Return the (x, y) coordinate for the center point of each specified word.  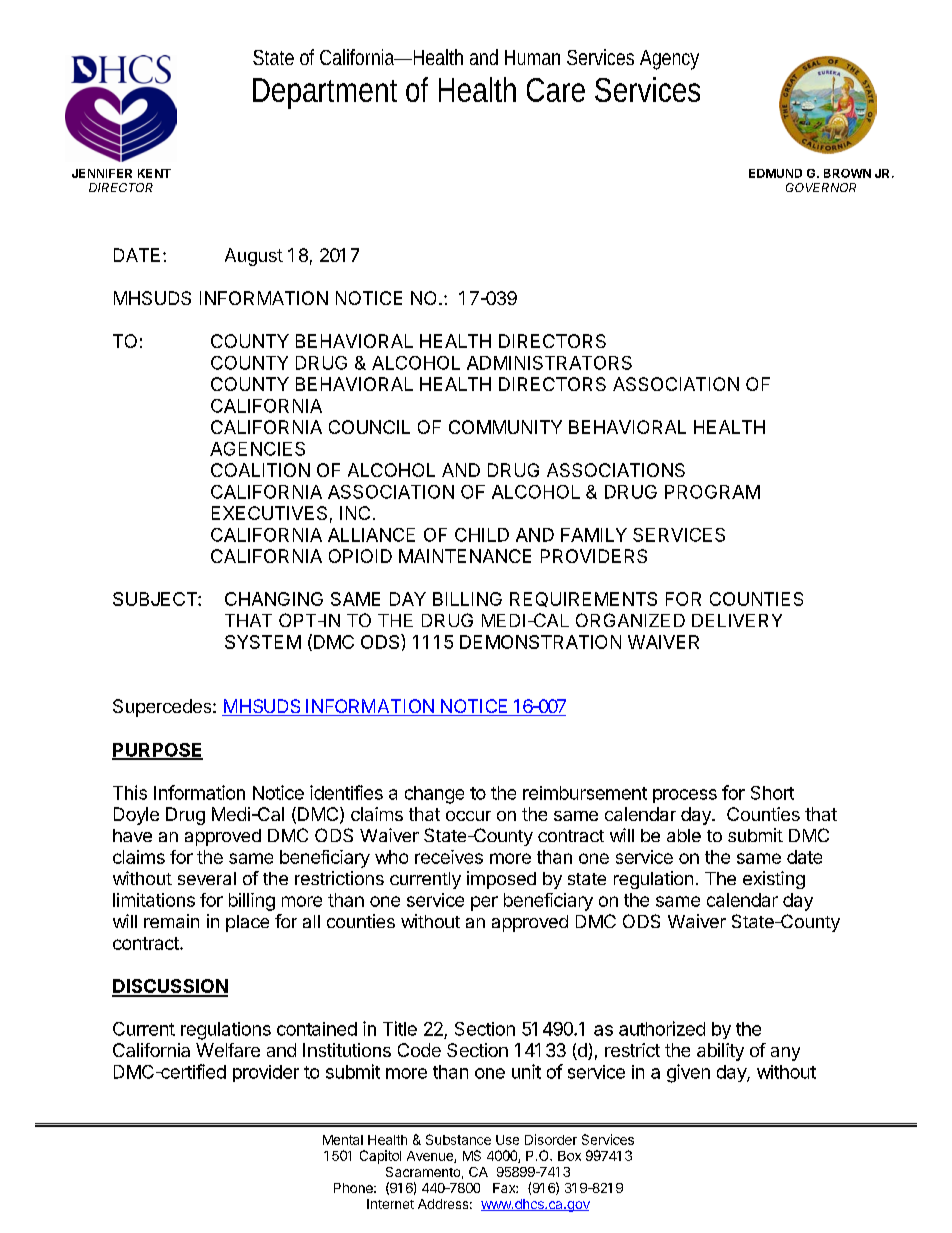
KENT (154, 173)
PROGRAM (712, 492)
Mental (343, 1140)
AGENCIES (257, 449)
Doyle (136, 816)
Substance (458, 1139)
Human (532, 57)
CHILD (482, 535)
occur (468, 816)
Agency (669, 60)
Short (772, 793)
